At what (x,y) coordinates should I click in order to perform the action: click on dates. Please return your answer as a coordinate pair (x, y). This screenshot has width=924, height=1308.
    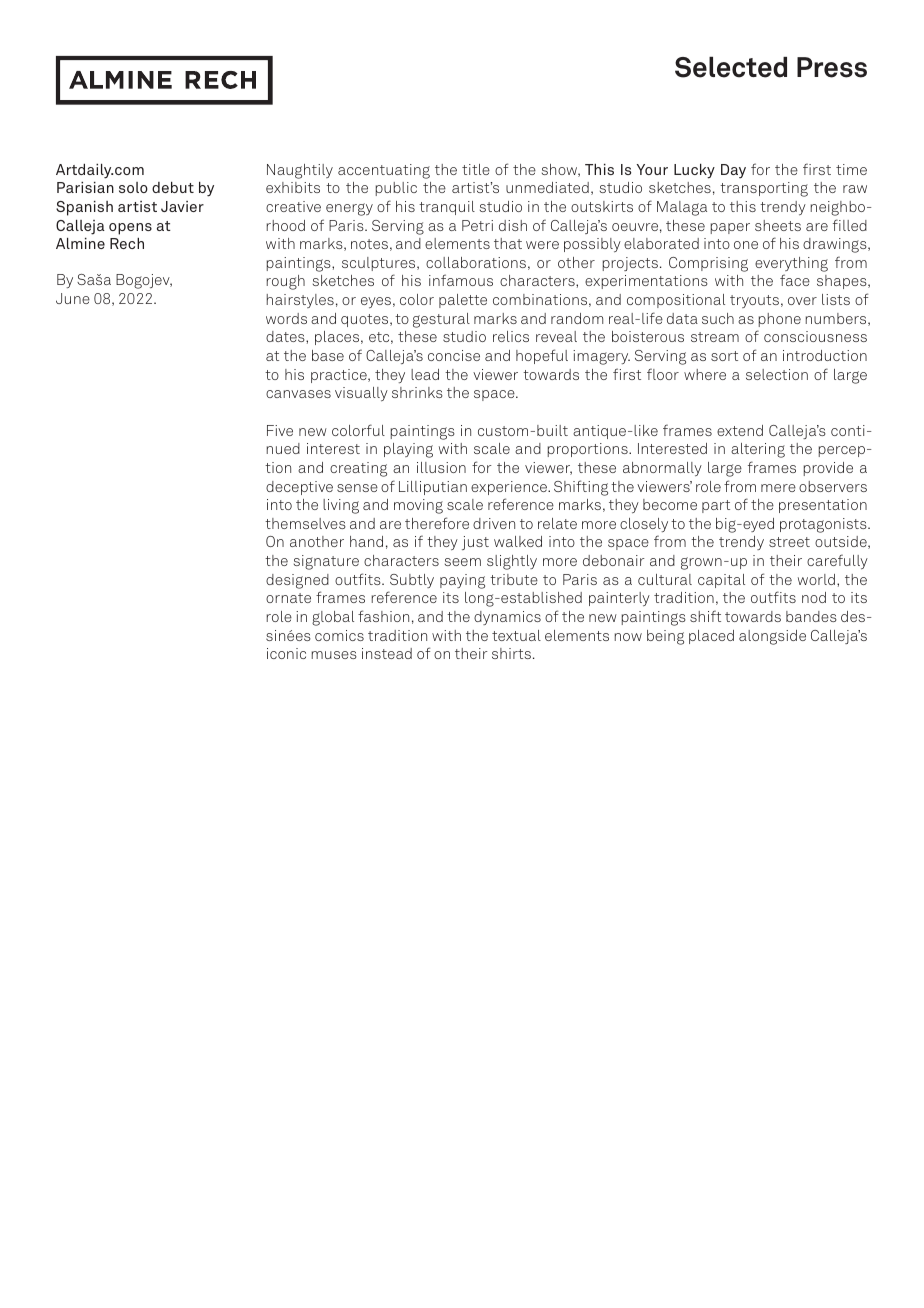
    Looking at the image, I should click on (286, 336).
